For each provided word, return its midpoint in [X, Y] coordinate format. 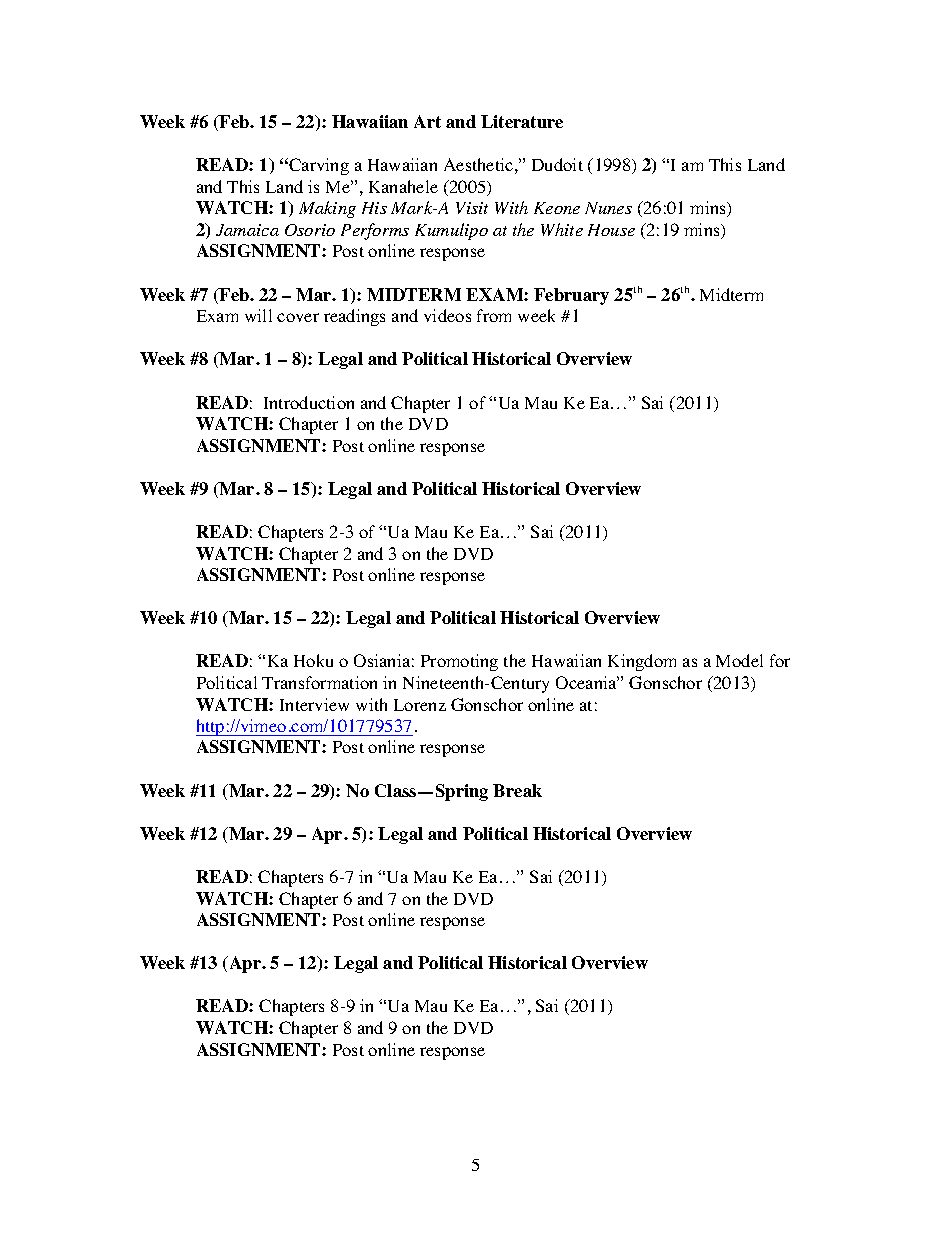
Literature [522, 121]
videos [447, 315]
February [571, 296]
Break [517, 790]
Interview [314, 704]
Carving [318, 166]
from [494, 315]
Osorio [310, 230]
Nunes [608, 208]
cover [298, 317]
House [611, 230]
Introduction [309, 402]
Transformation [319, 682]
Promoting [459, 662]
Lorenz [420, 705]
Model [739, 660]
